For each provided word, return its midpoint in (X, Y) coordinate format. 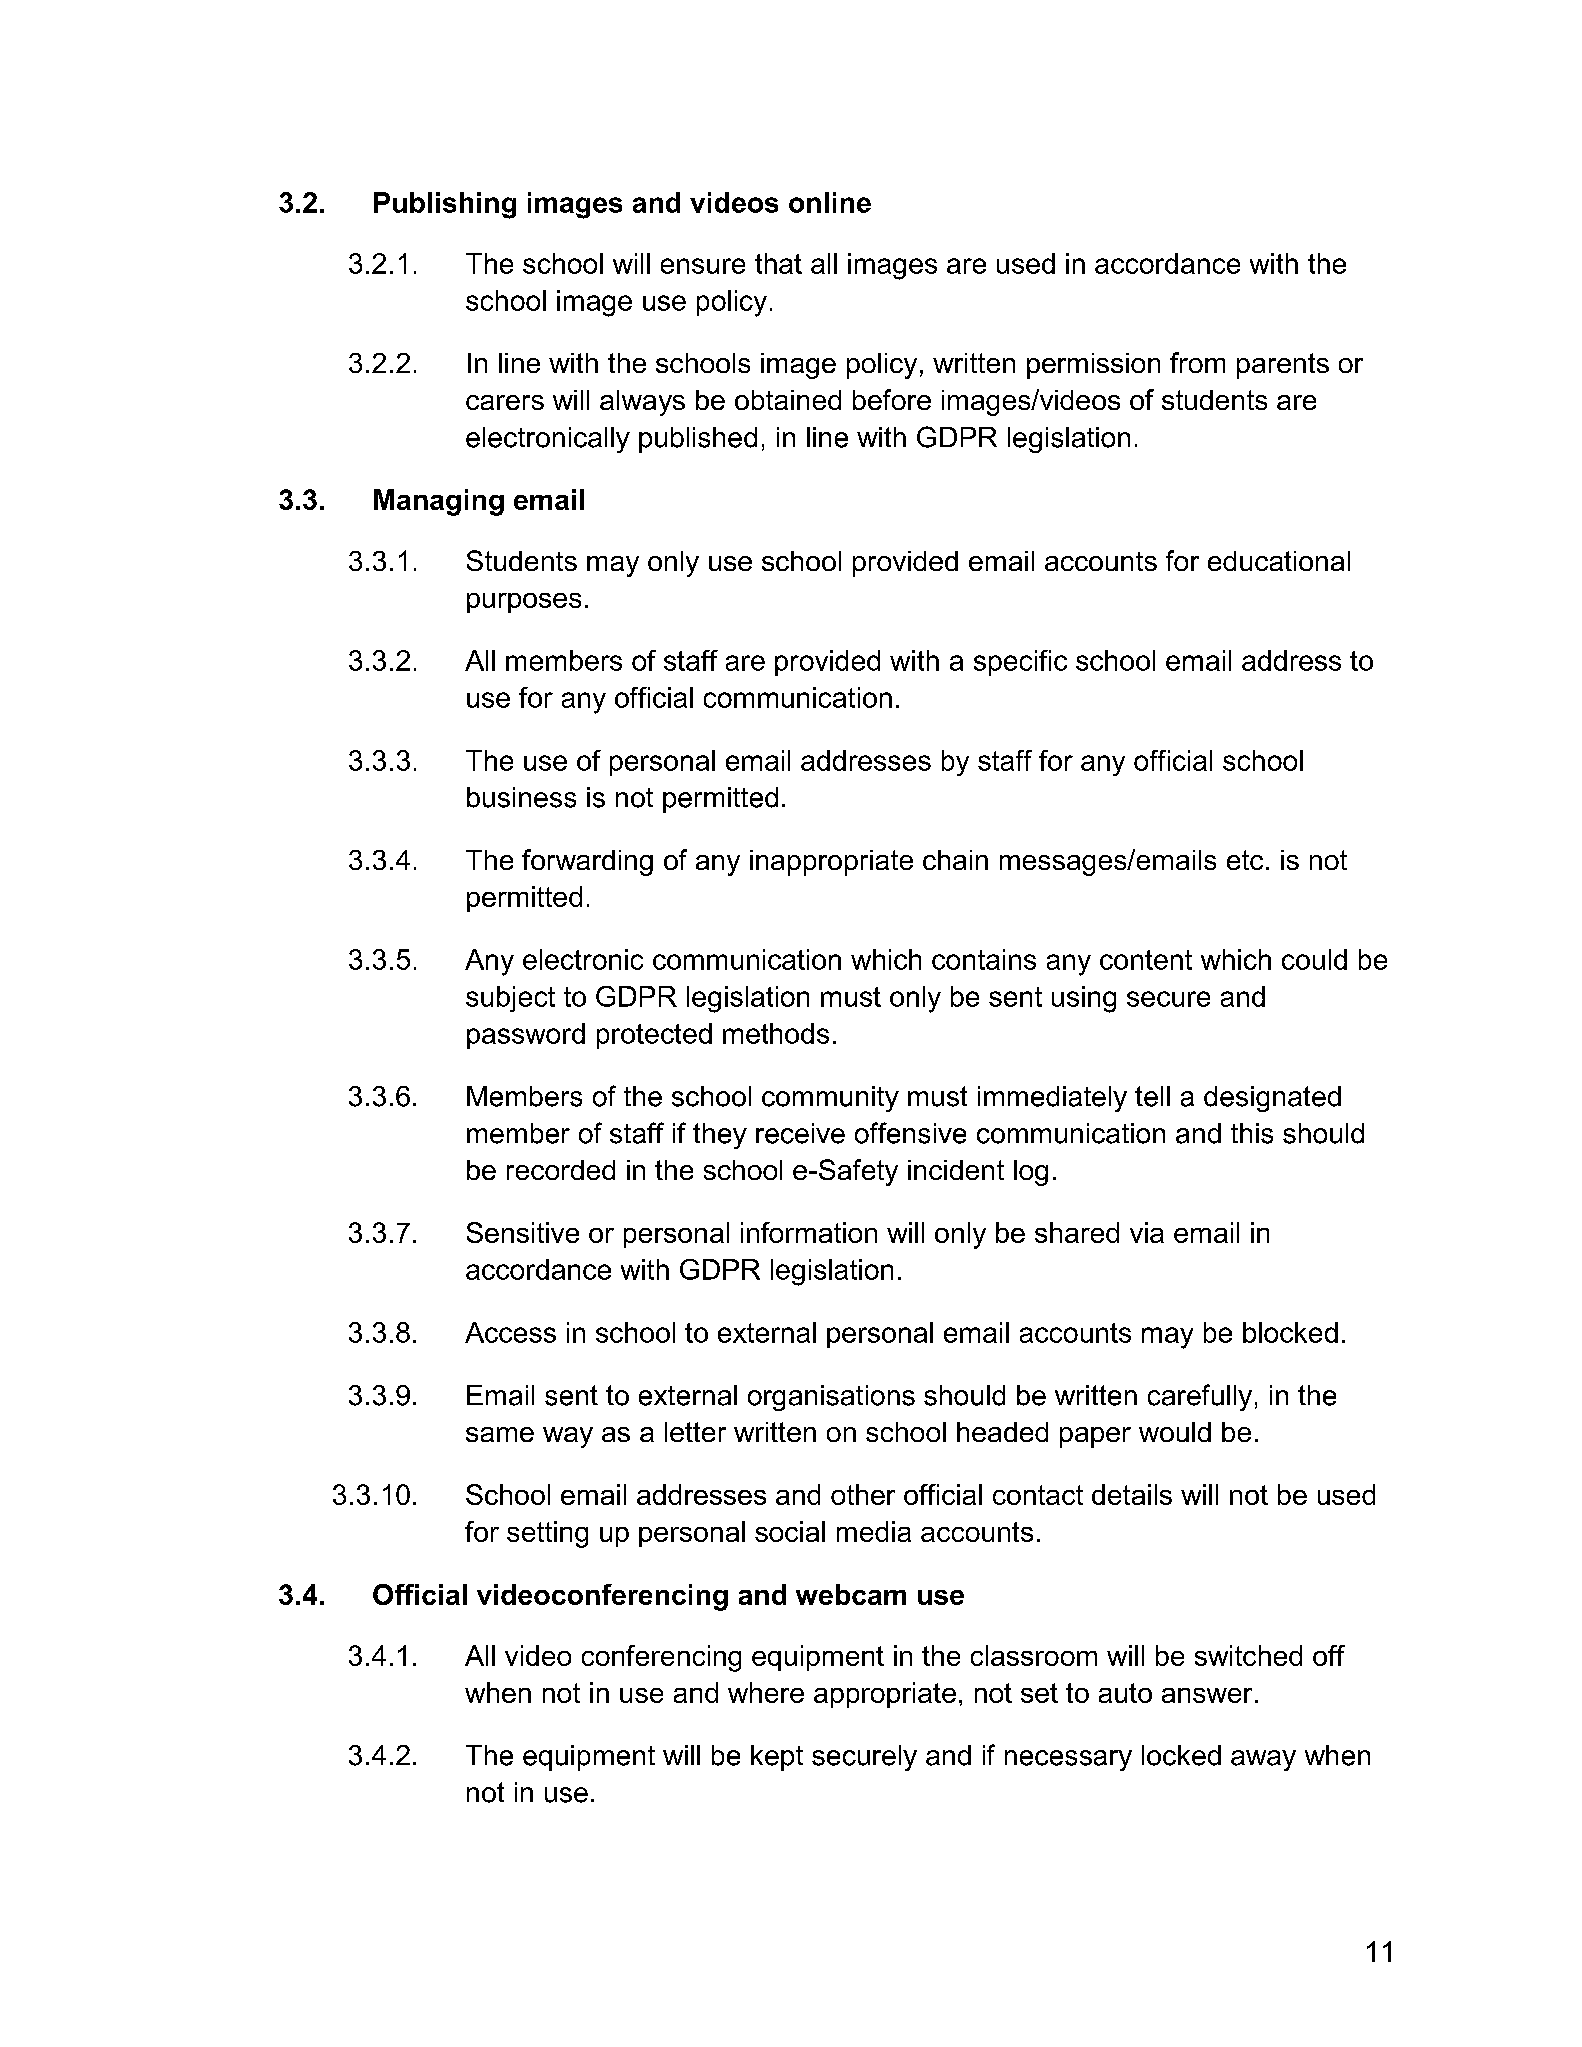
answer (1207, 1695)
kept (777, 1758)
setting (547, 1534)
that (778, 263)
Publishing (445, 205)
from (1197, 362)
